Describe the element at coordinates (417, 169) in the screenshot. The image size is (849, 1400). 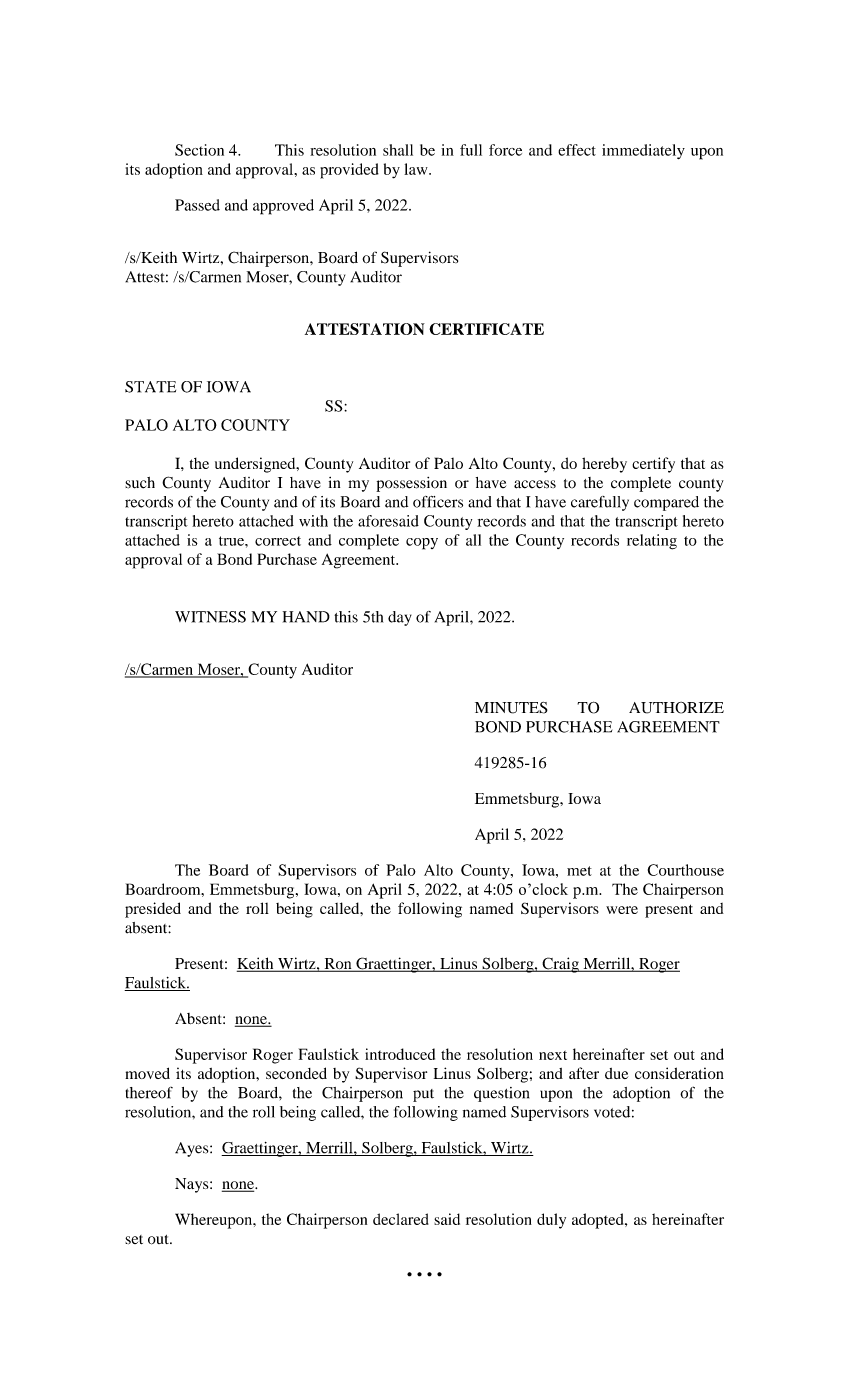
I see `law` at that location.
